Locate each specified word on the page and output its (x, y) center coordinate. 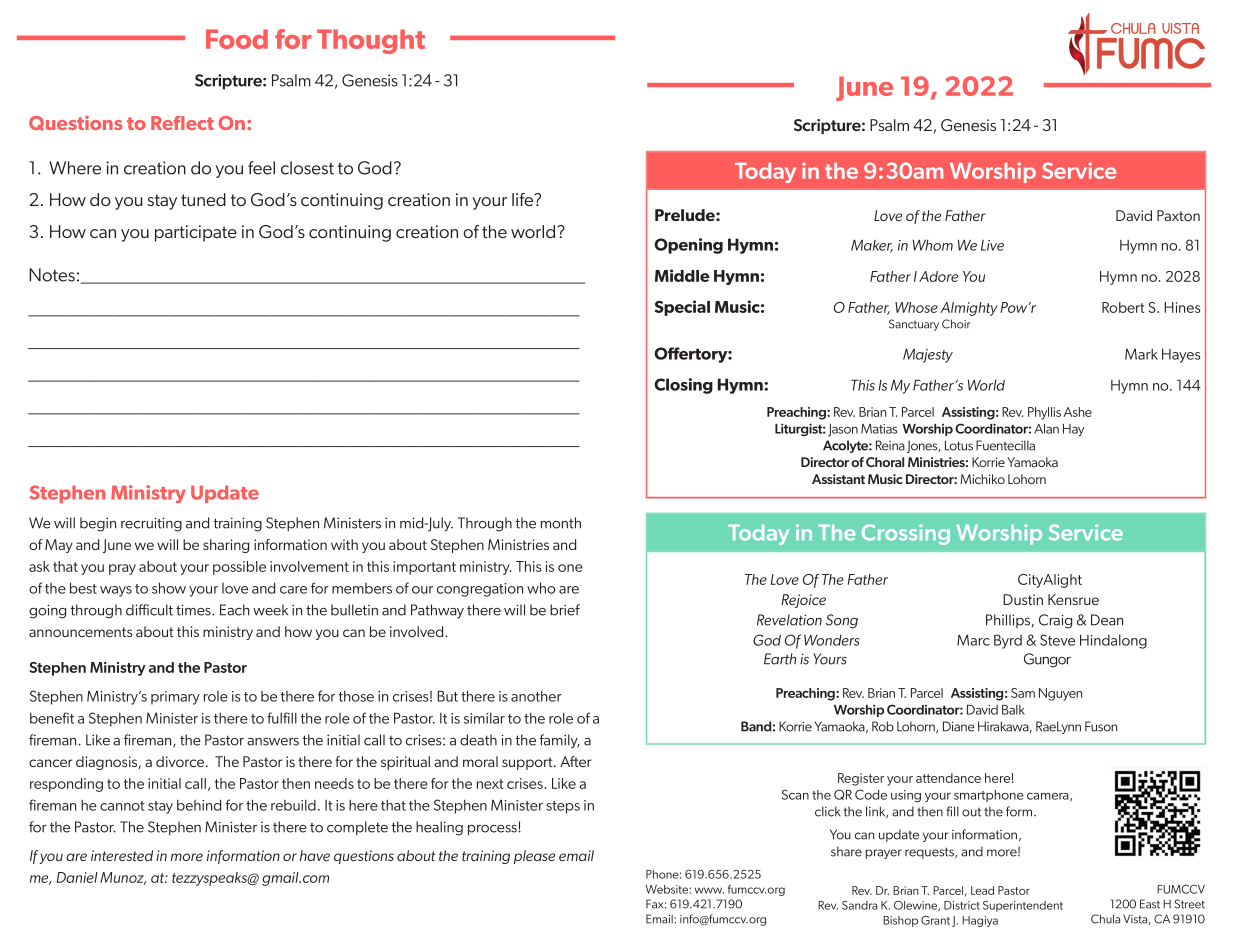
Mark (1141, 354)
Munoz (123, 878)
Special (682, 308)
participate (196, 233)
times (194, 610)
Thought (371, 41)
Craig (1055, 621)
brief (565, 610)
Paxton (1178, 215)
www (709, 890)
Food (237, 39)
